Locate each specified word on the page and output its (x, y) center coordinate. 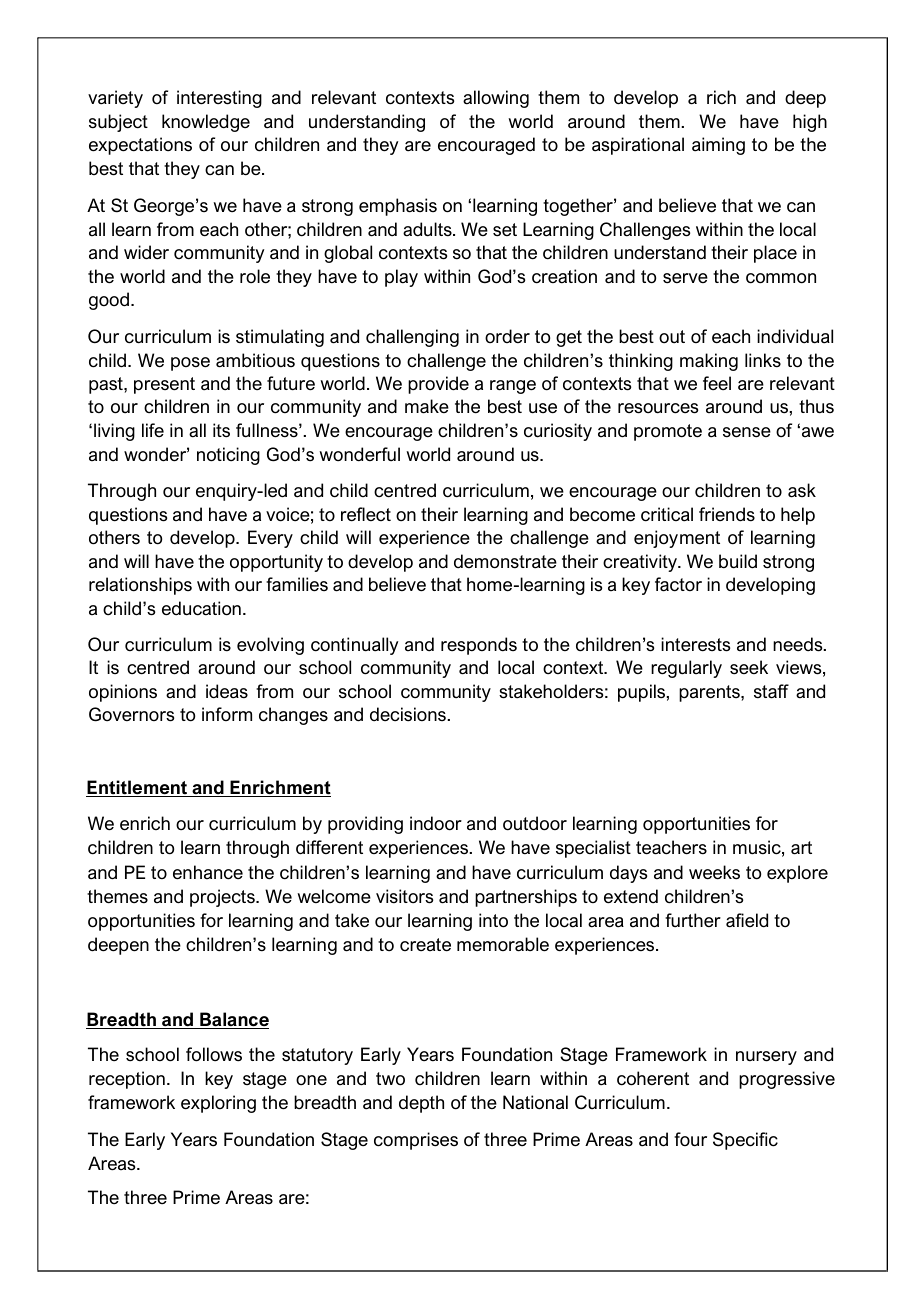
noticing (228, 456)
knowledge (206, 123)
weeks (714, 872)
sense (747, 432)
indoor (436, 823)
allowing (496, 99)
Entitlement (138, 788)
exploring (218, 1104)
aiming (718, 146)
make (427, 406)
